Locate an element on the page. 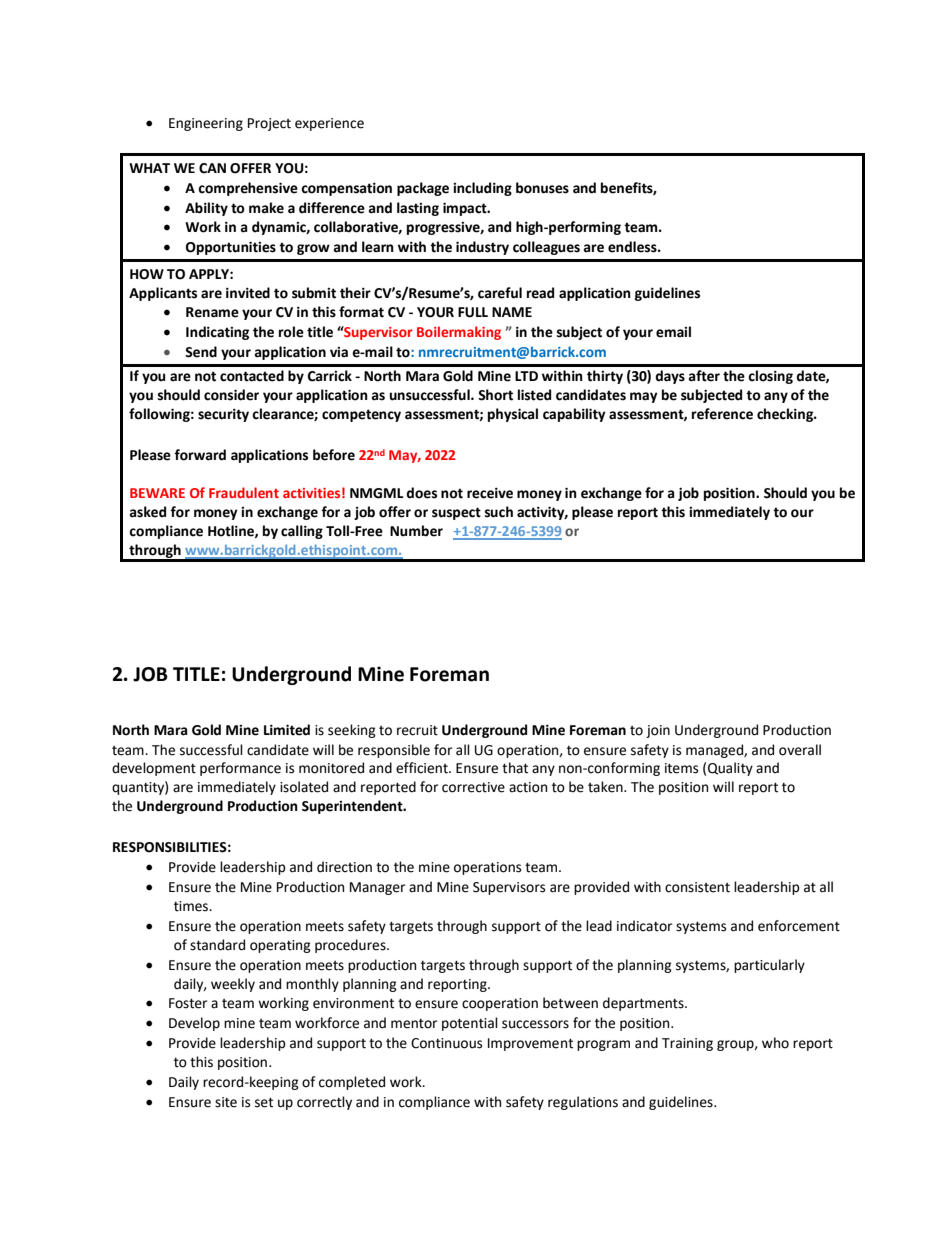 Image resolution: width=952 pixels, height=1233 pixels. FULL is located at coordinates (473, 312).
